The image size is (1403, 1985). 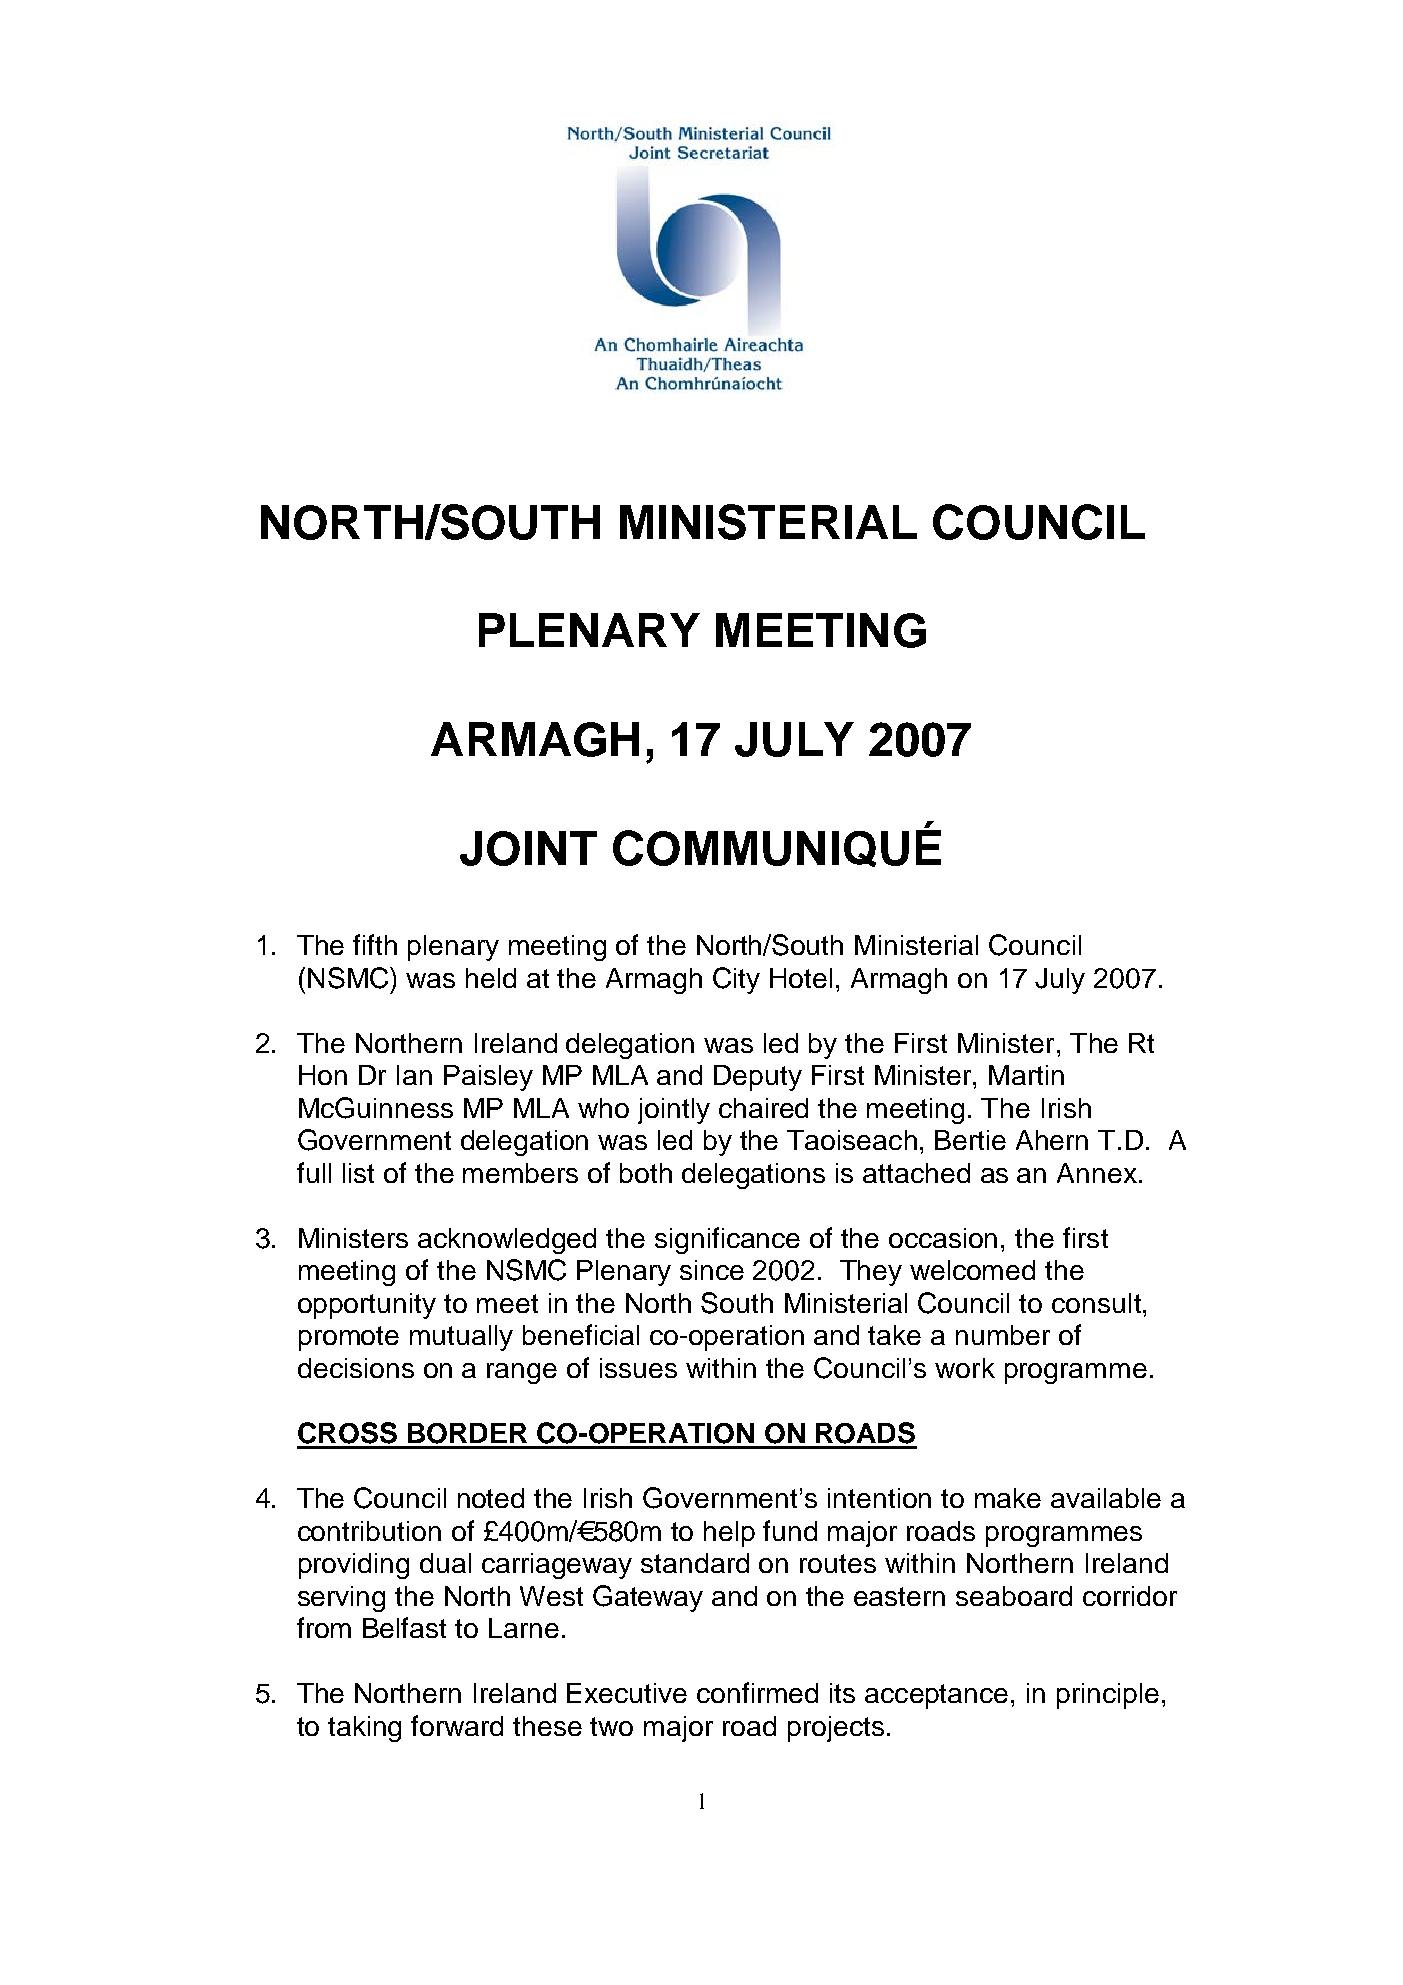 What do you see at coordinates (457, 1725) in the screenshot?
I see `forward` at bounding box center [457, 1725].
